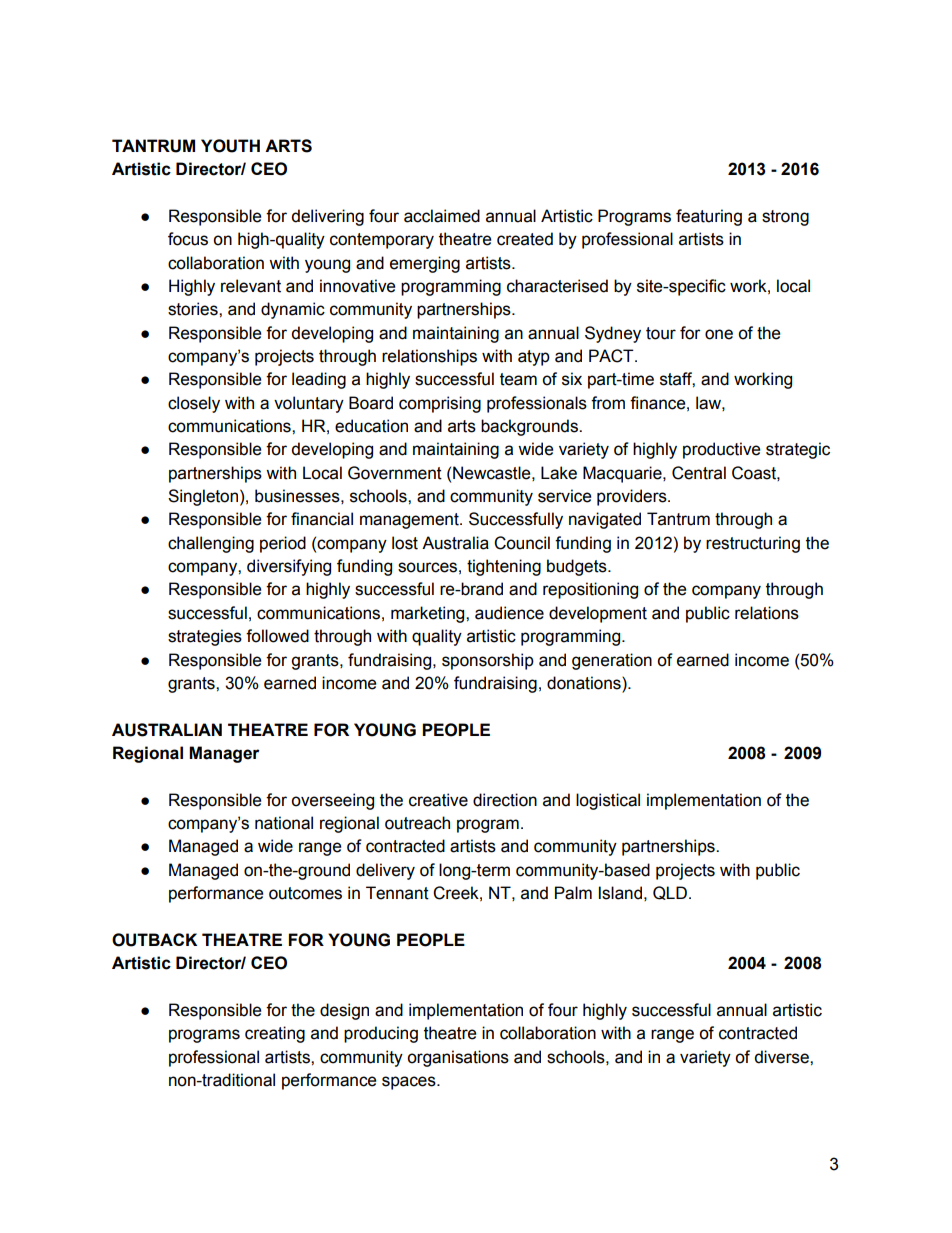  What do you see at coordinates (205, 637) in the document?
I see `strategies` at bounding box center [205, 637].
